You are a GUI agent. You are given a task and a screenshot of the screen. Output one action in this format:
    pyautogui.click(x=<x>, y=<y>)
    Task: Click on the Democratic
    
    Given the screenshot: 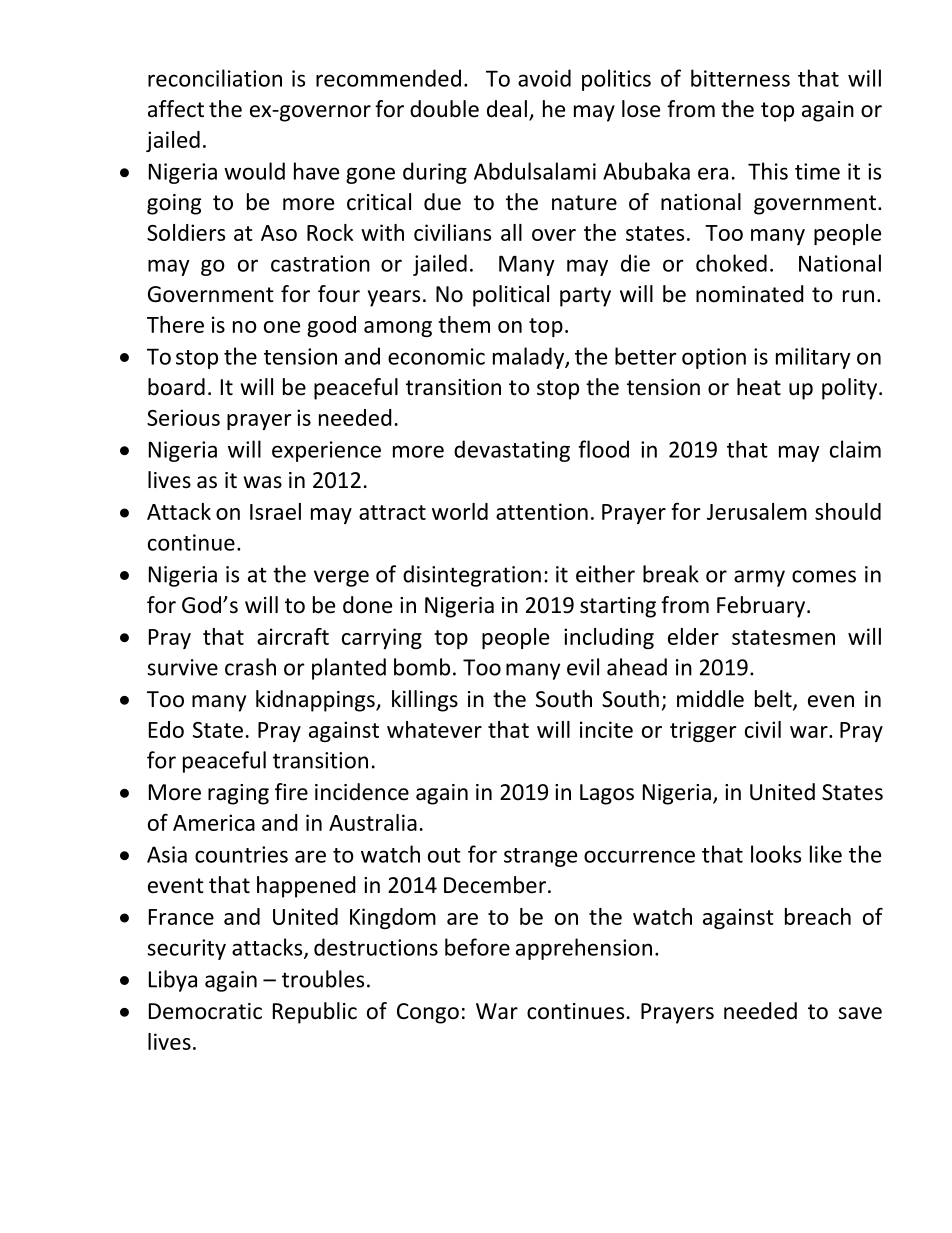 What is the action you would take?
    pyautogui.click(x=205, y=1011)
